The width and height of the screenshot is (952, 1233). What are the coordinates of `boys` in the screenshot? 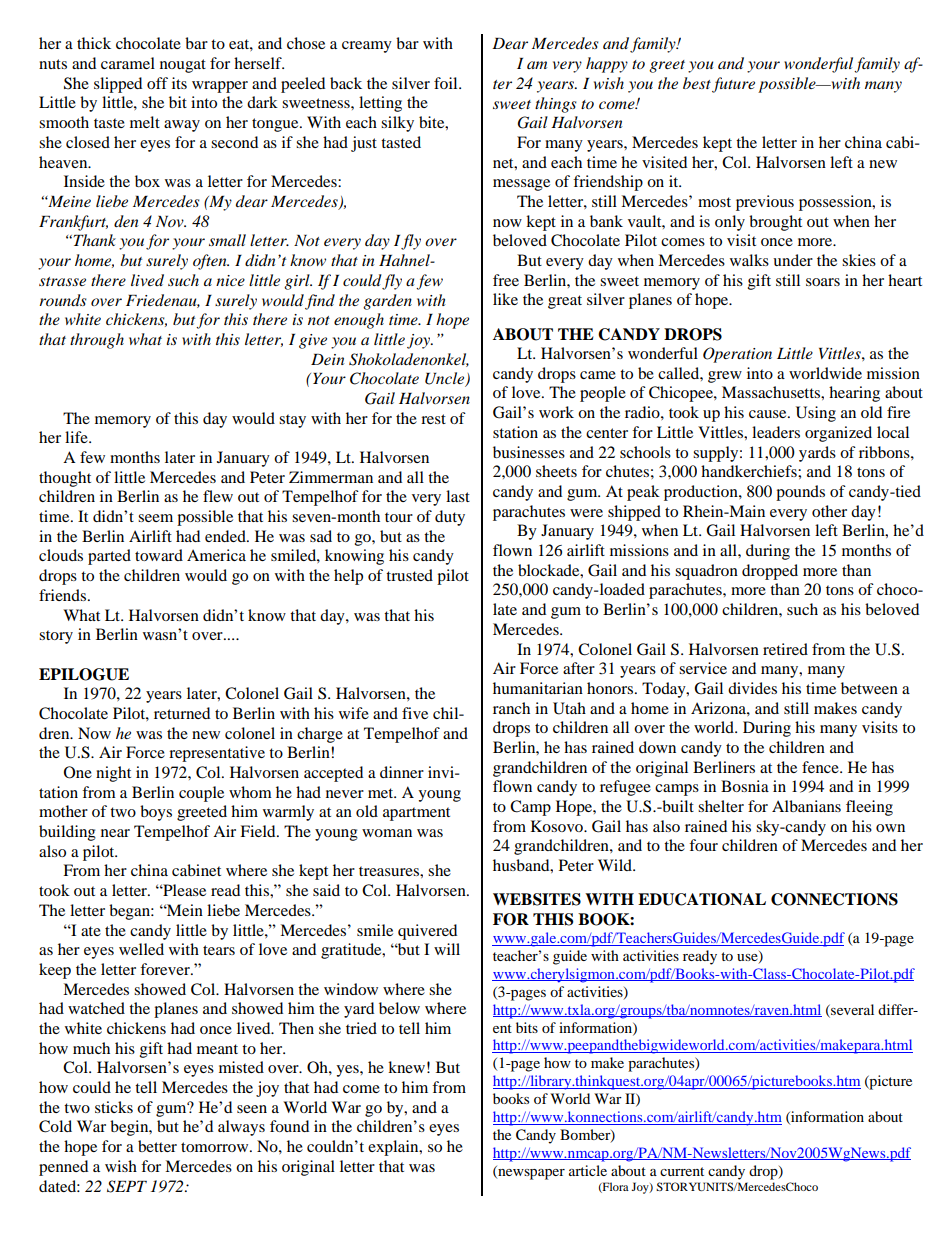 It's located at (156, 813).
